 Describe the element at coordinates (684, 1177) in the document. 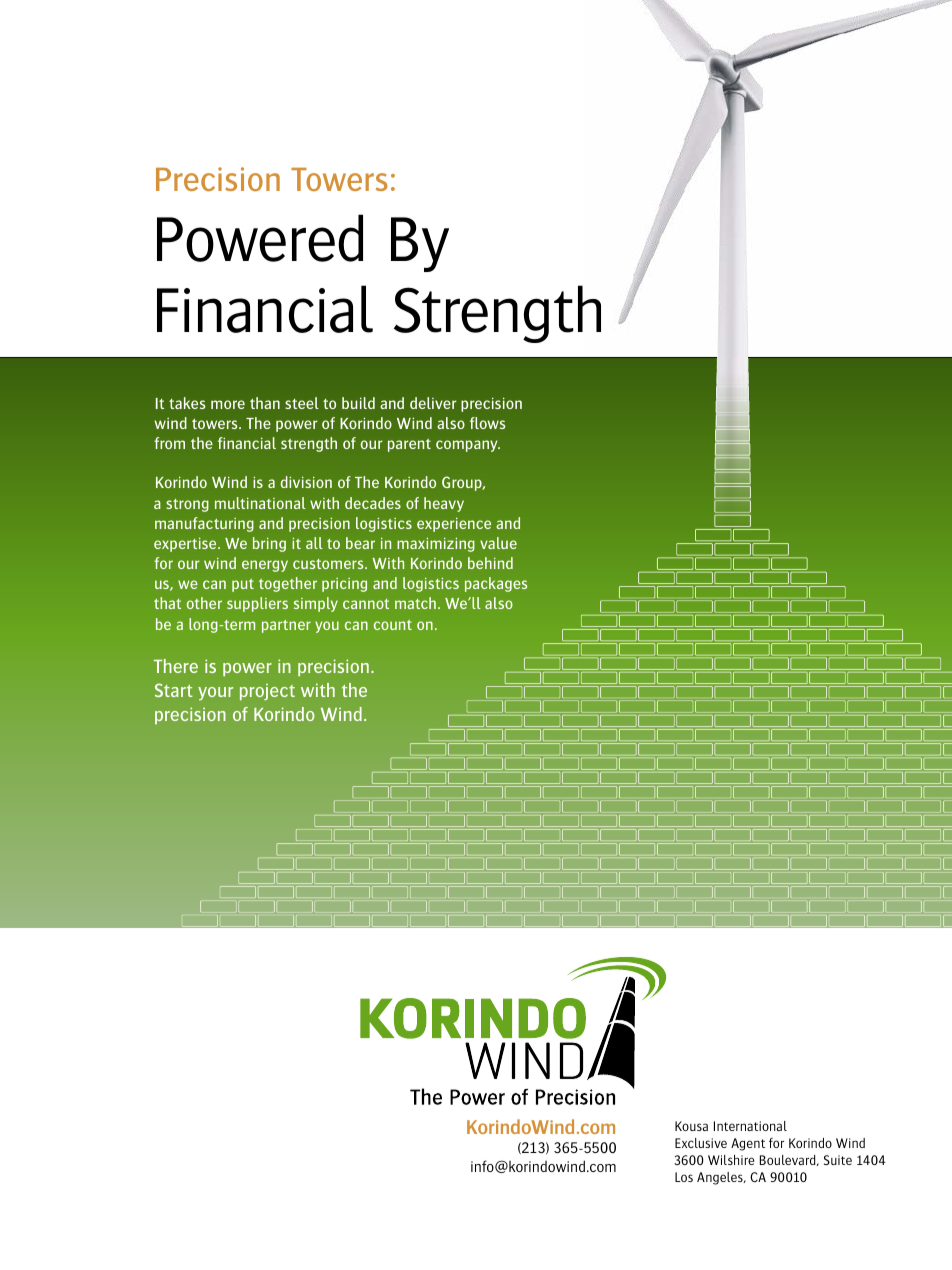

I see `Los` at that location.
